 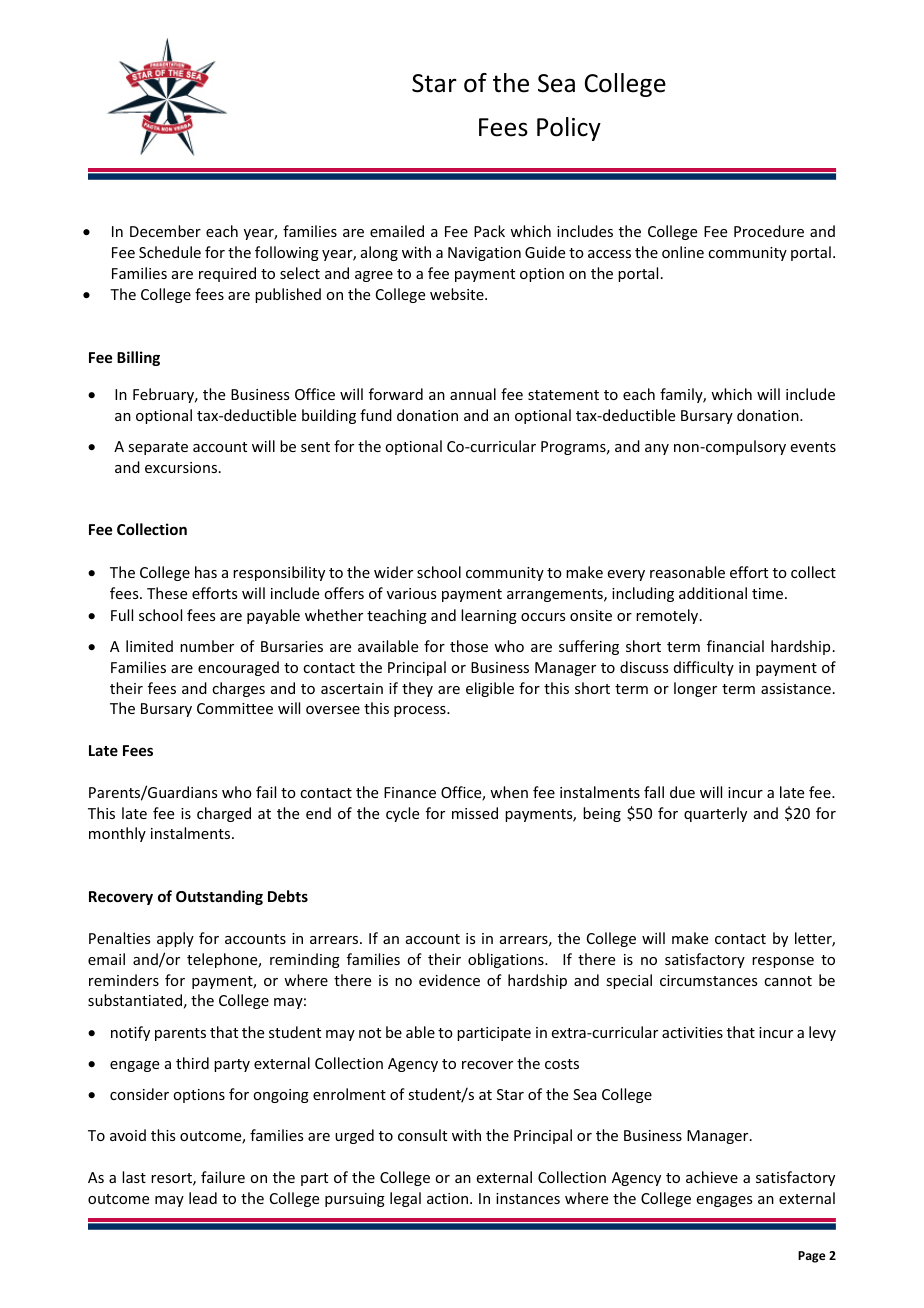 I want to click on annual, so click(x=473, y=394).
